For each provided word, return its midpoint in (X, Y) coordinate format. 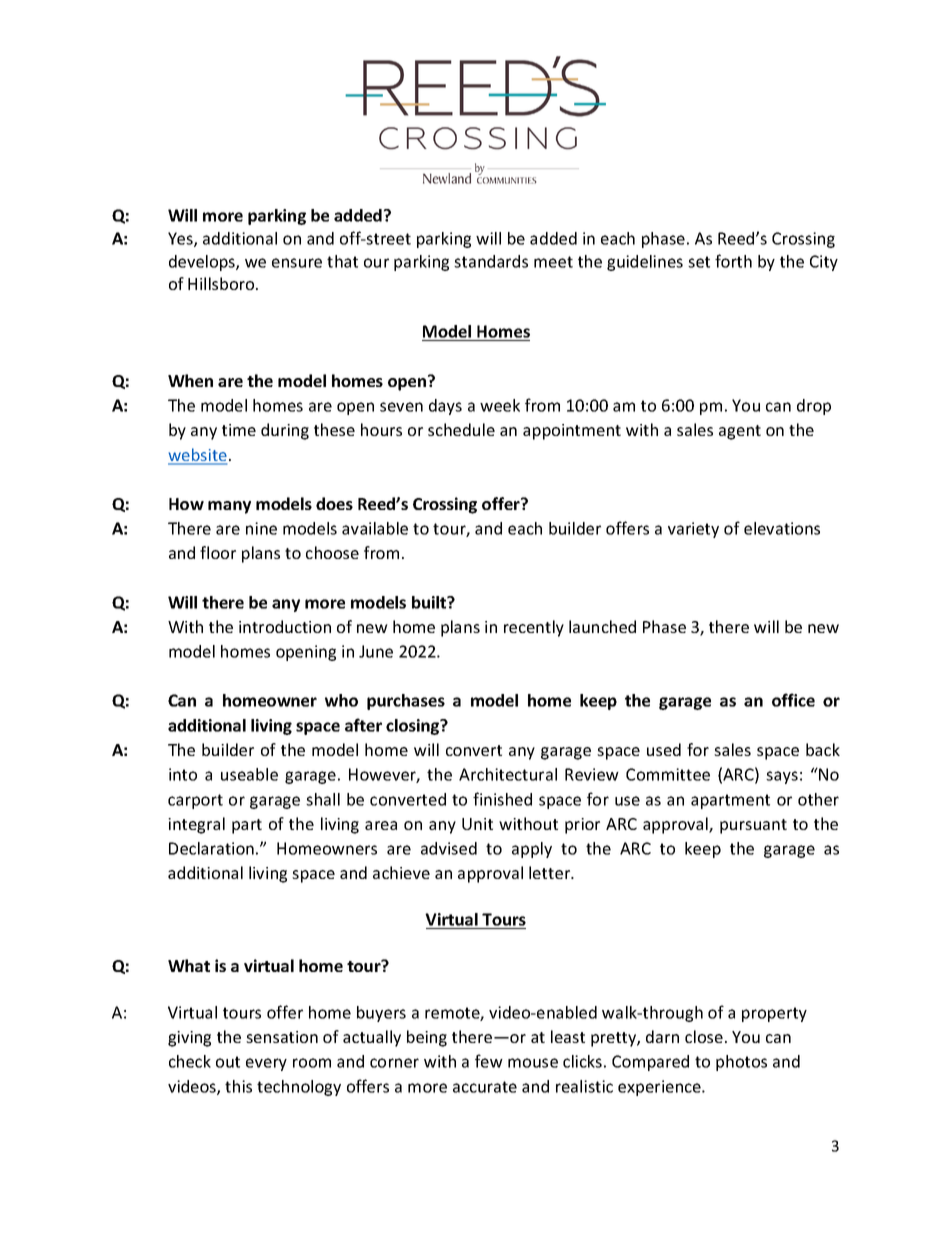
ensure (297, 263)
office (793, 700)
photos (741, 1063)
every (266, 1064)
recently (534, 628)
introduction (285, 626)
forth (733, 261)
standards (491, 261)
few (489, 1061)
